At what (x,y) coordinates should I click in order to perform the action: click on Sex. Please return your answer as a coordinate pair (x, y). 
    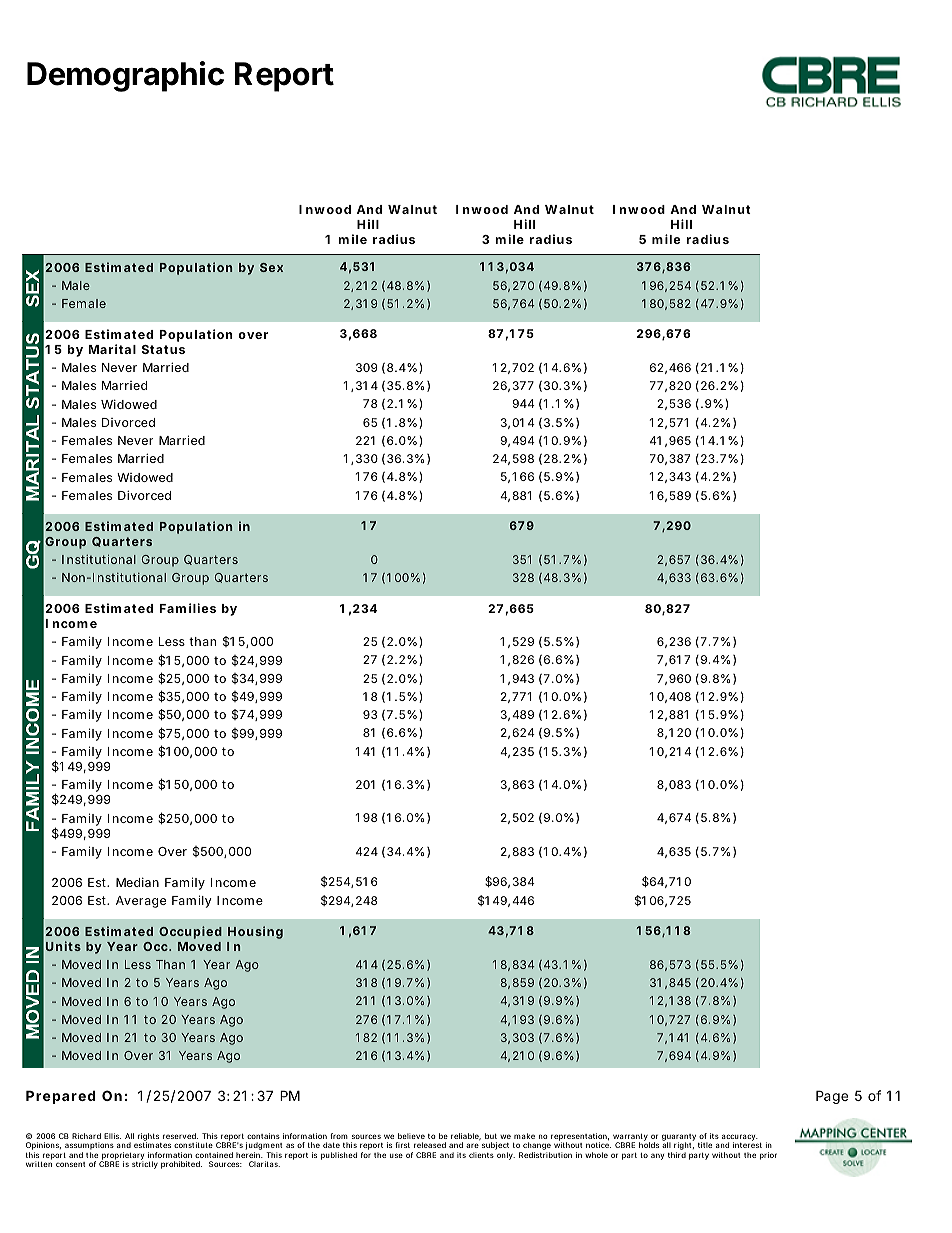
    Looking at the image, I should click on (271, 267).
